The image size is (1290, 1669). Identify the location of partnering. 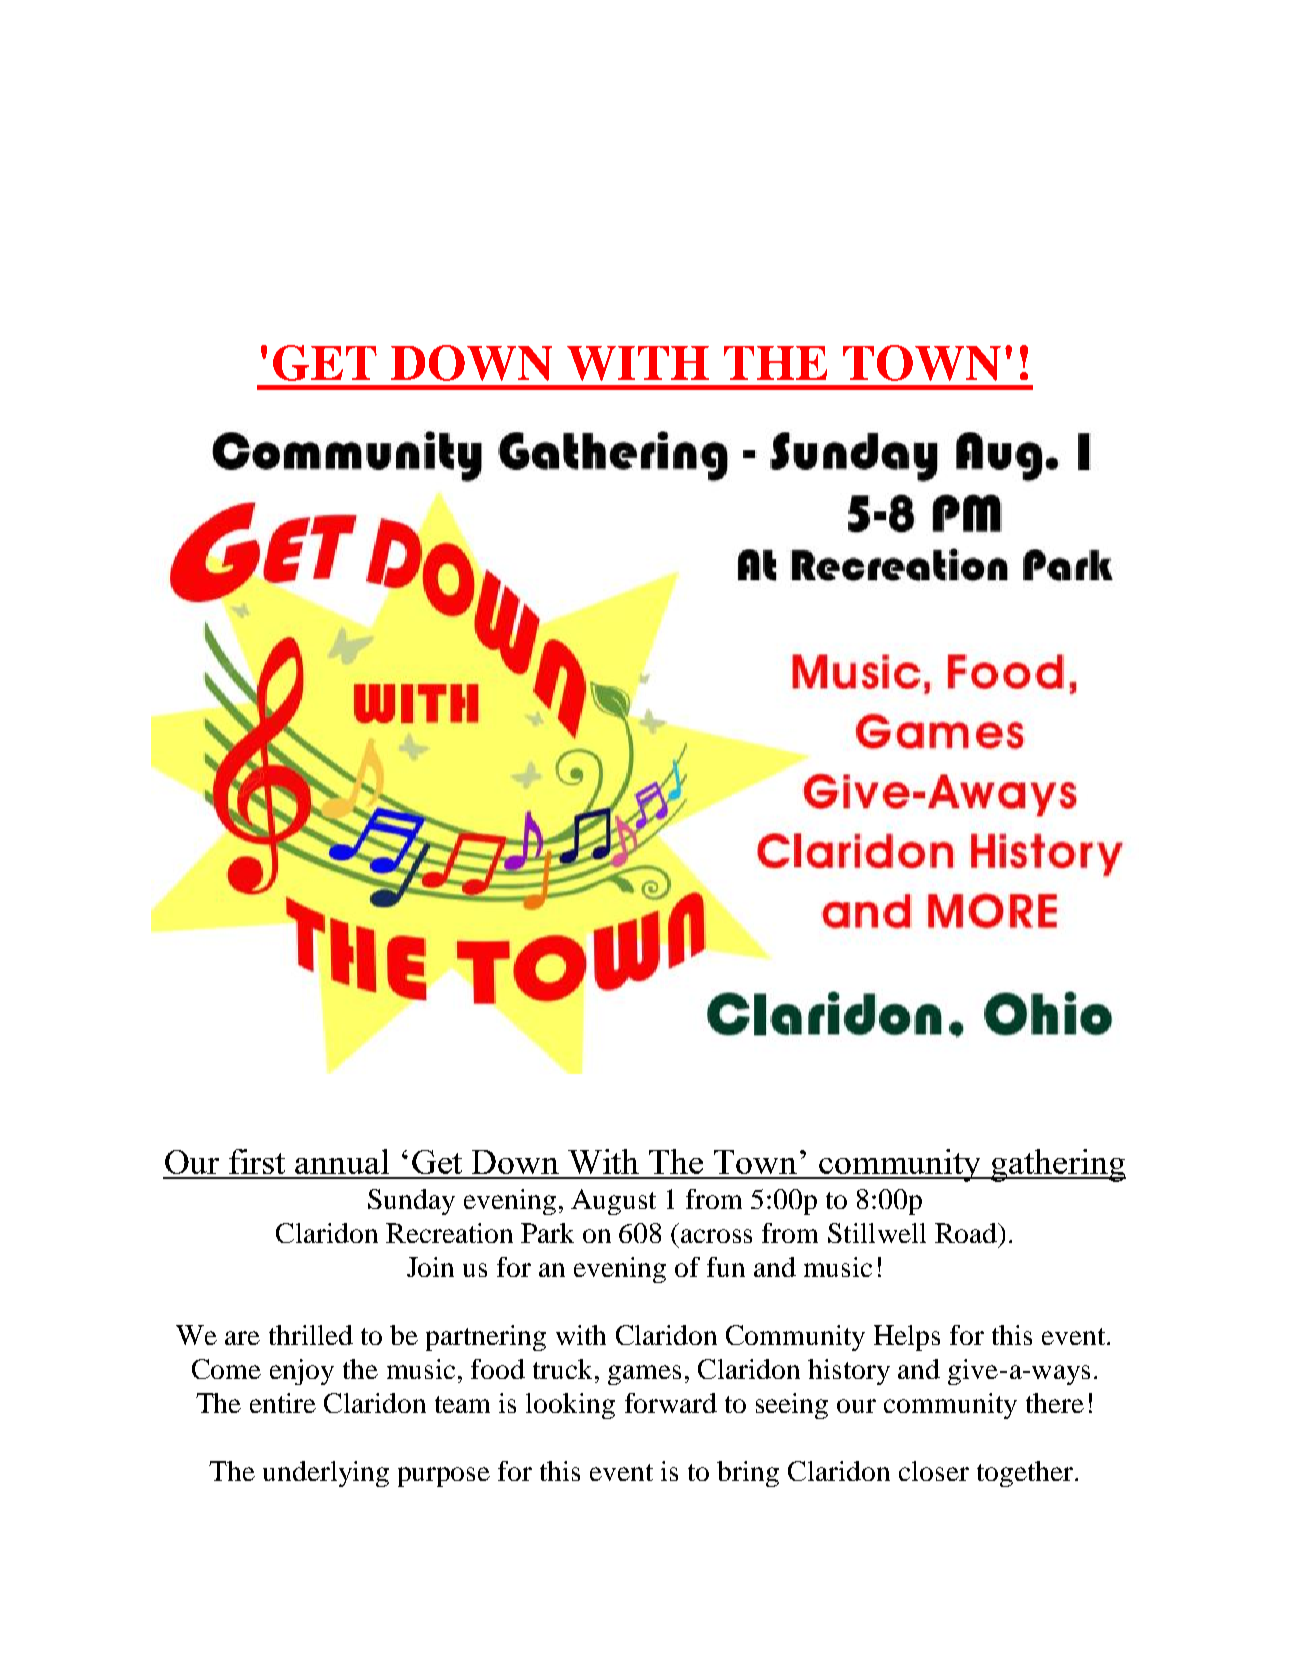
(486, 1338).
